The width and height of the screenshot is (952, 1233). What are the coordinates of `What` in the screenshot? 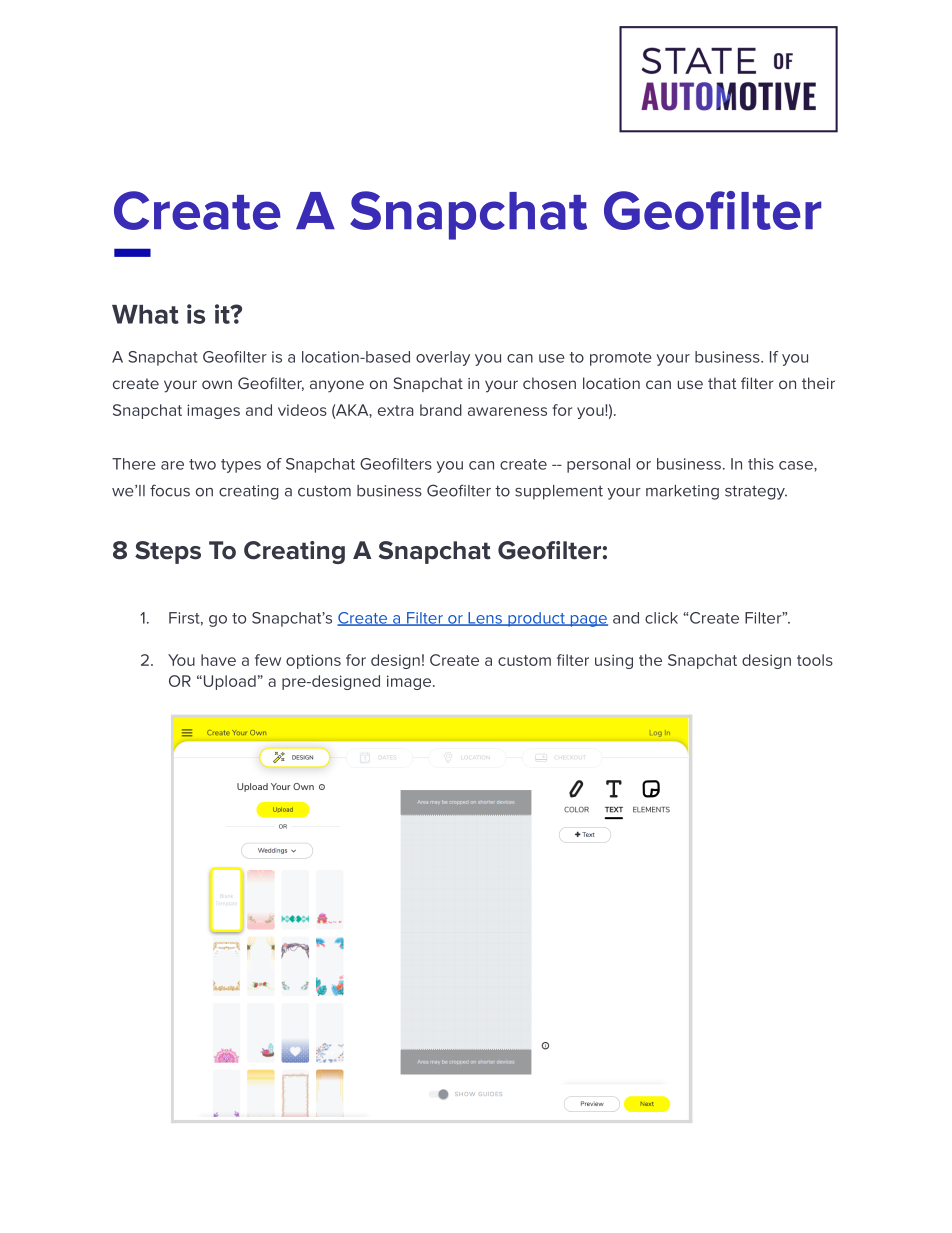 It's located at (145, 314).
